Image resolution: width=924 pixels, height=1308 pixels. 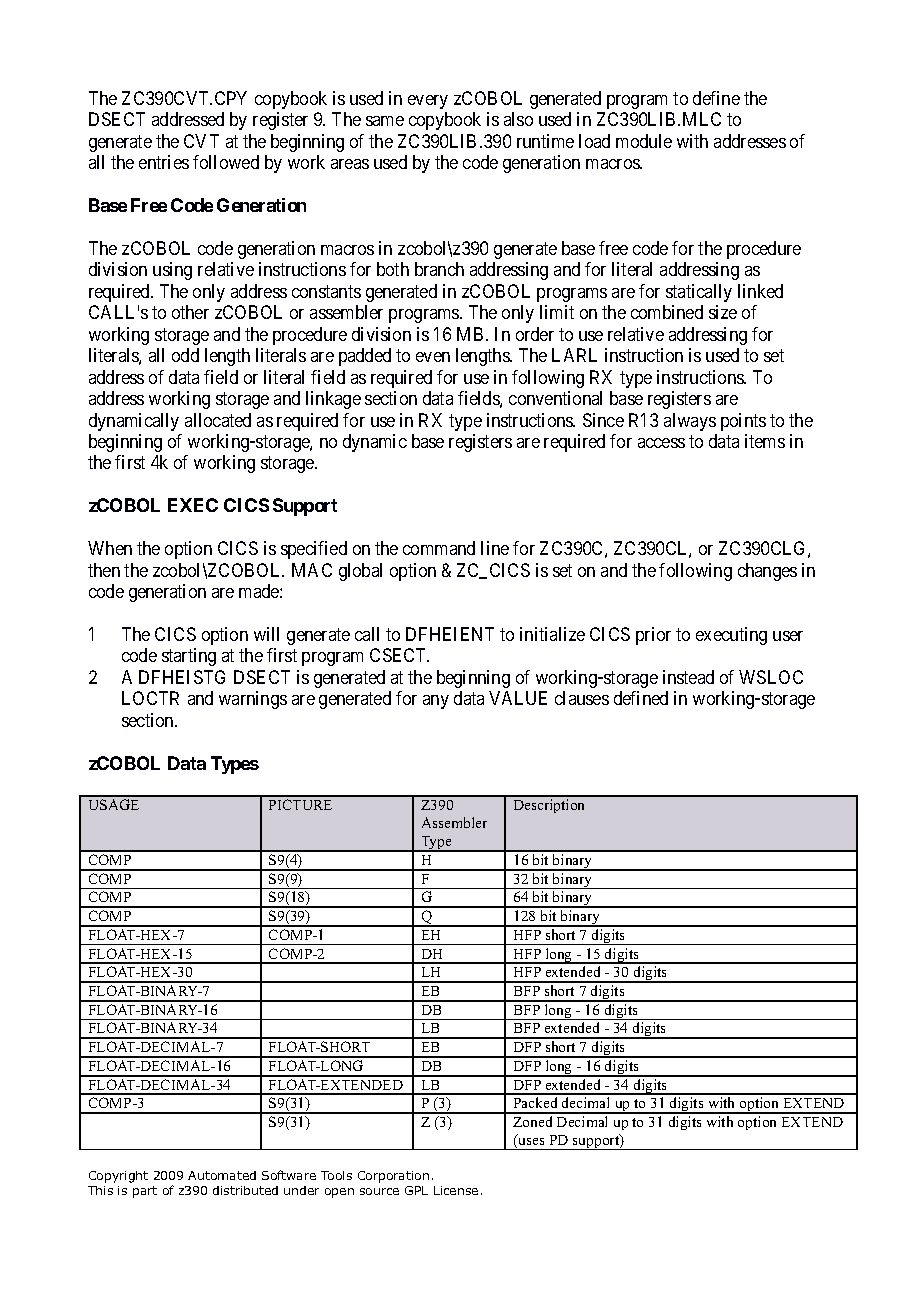 What do you see at coordinates (439, 548) in the image?
I see `command` at bounding box center [439, 548].
